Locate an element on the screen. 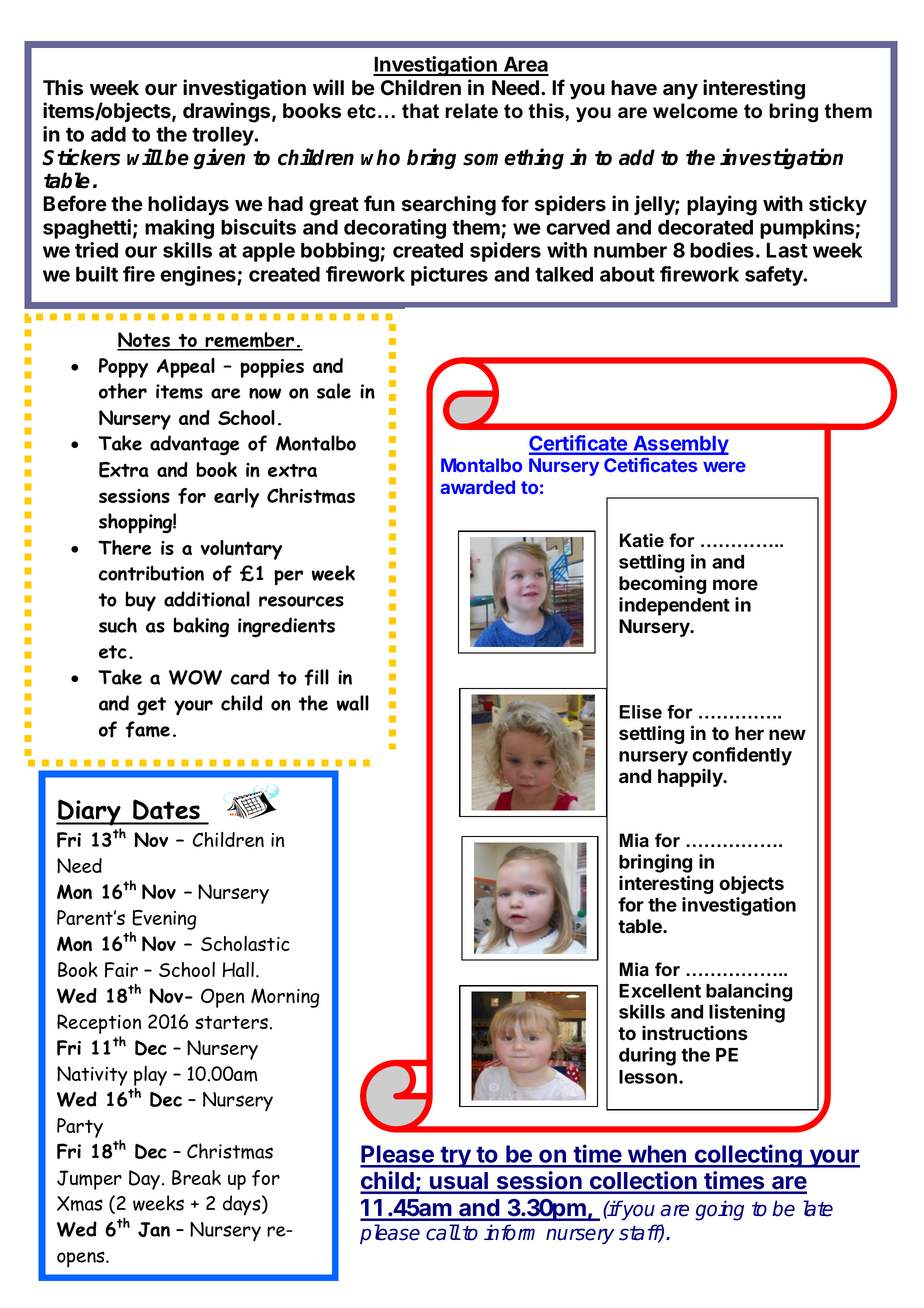 The width and height of the screenshot is (924, 1308). more is located at coordinates (735, 585).
